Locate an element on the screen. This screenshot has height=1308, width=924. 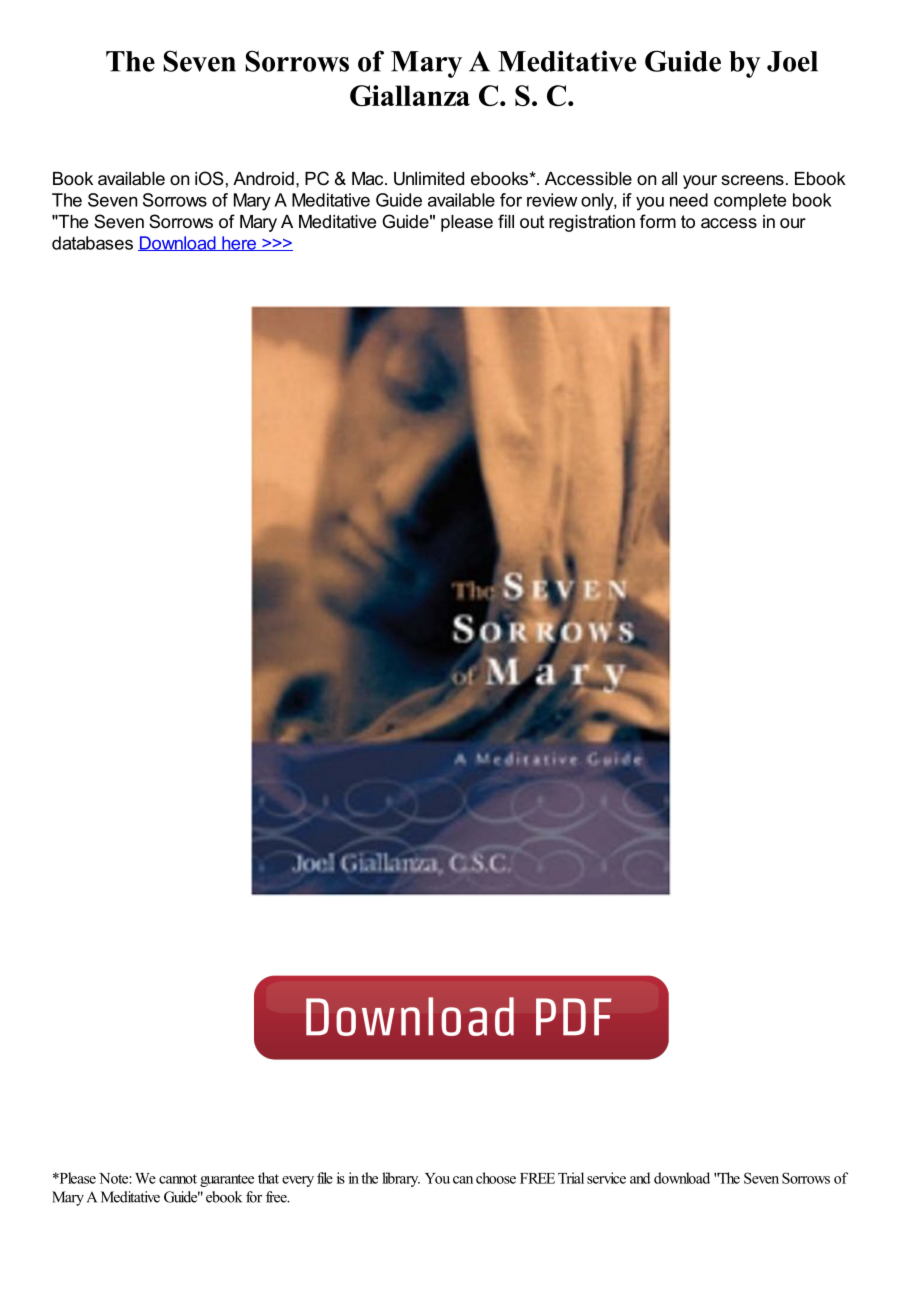
choose is located at coordinates (496, 1178).
